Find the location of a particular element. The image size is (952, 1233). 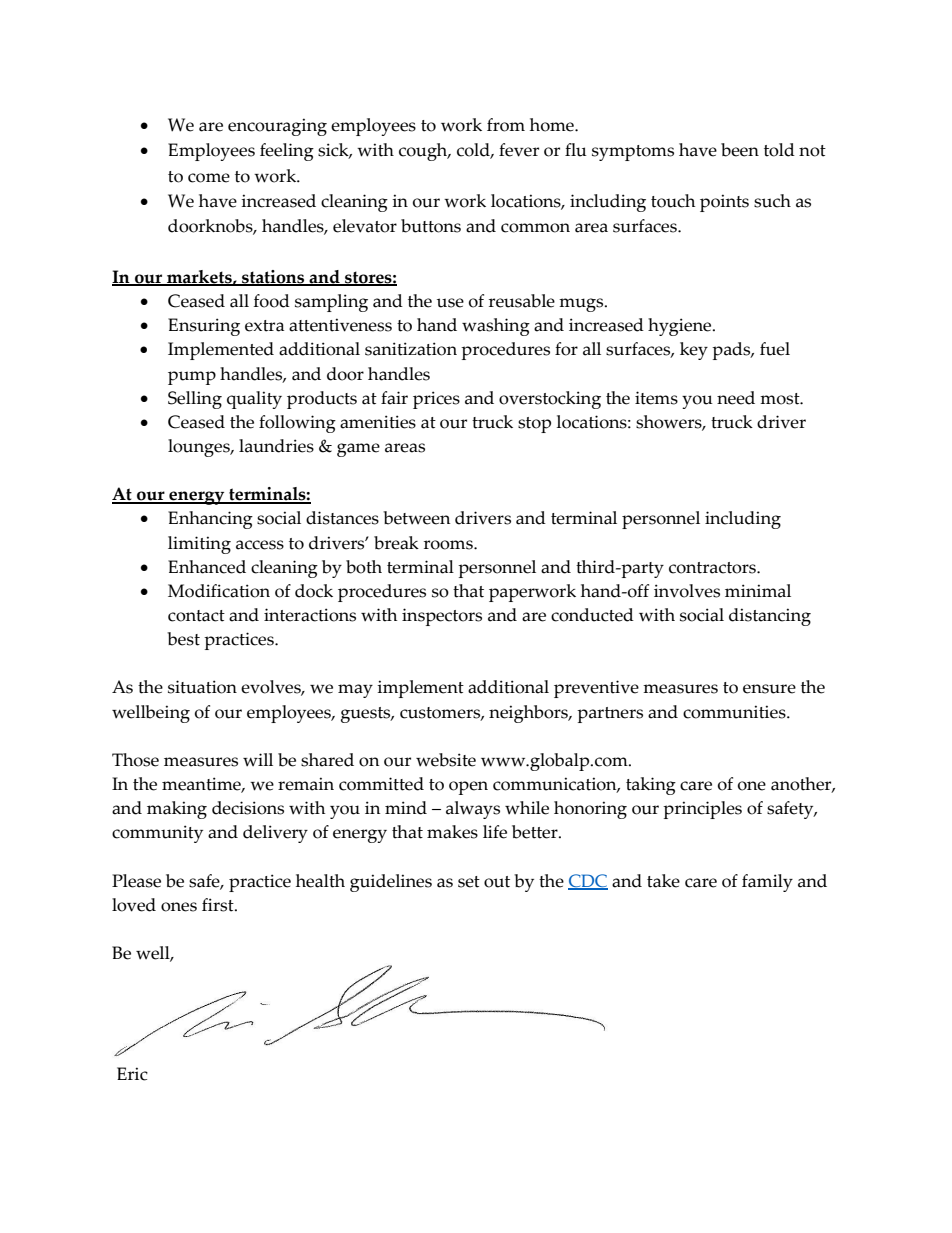

been is located at coordinates (740, 150).
